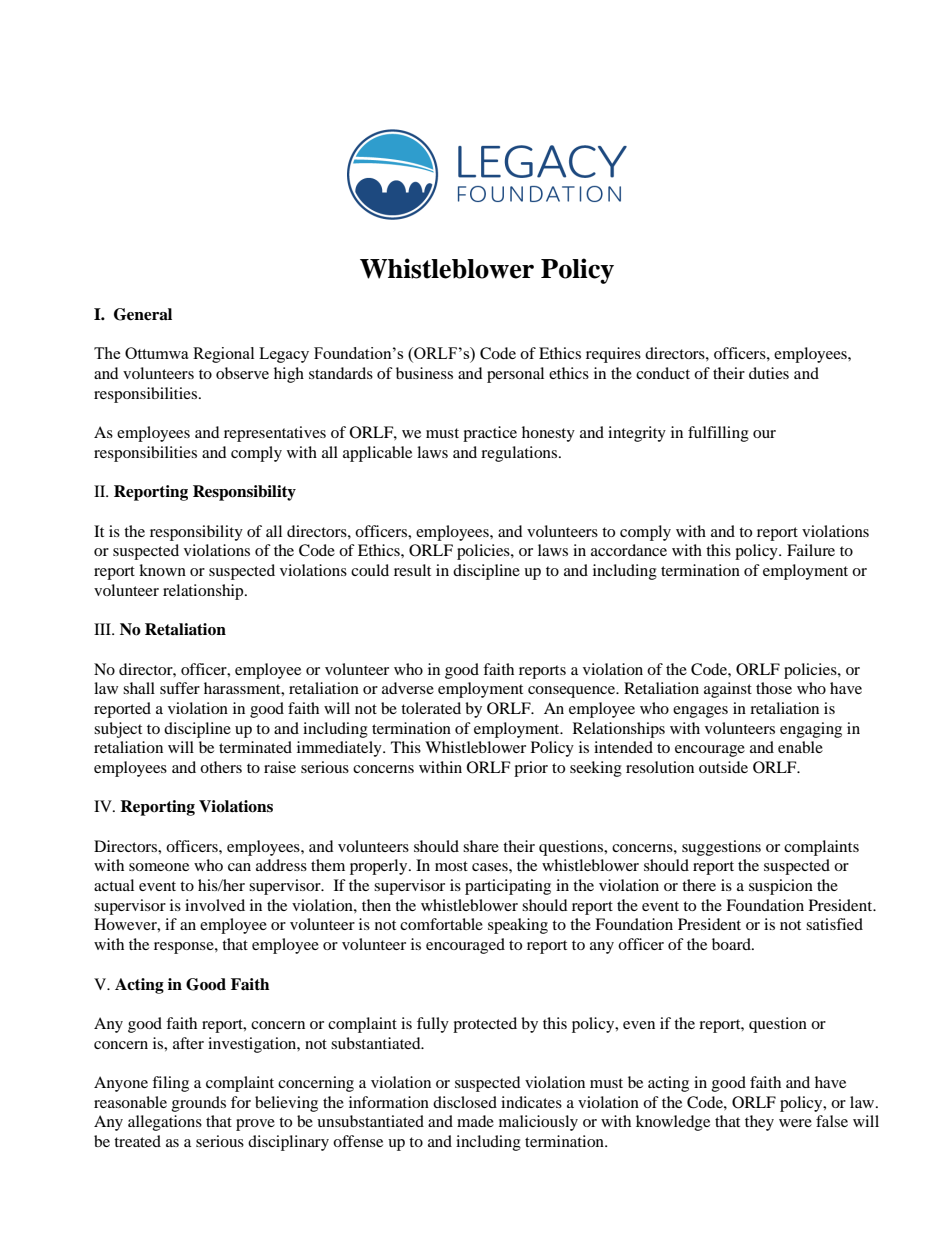 The height and width of the screenshot is (1233, 952). What do you see at coordinates (255, 747) in the screenshot?
I see `terminated` at bounding box center [255, 747].
